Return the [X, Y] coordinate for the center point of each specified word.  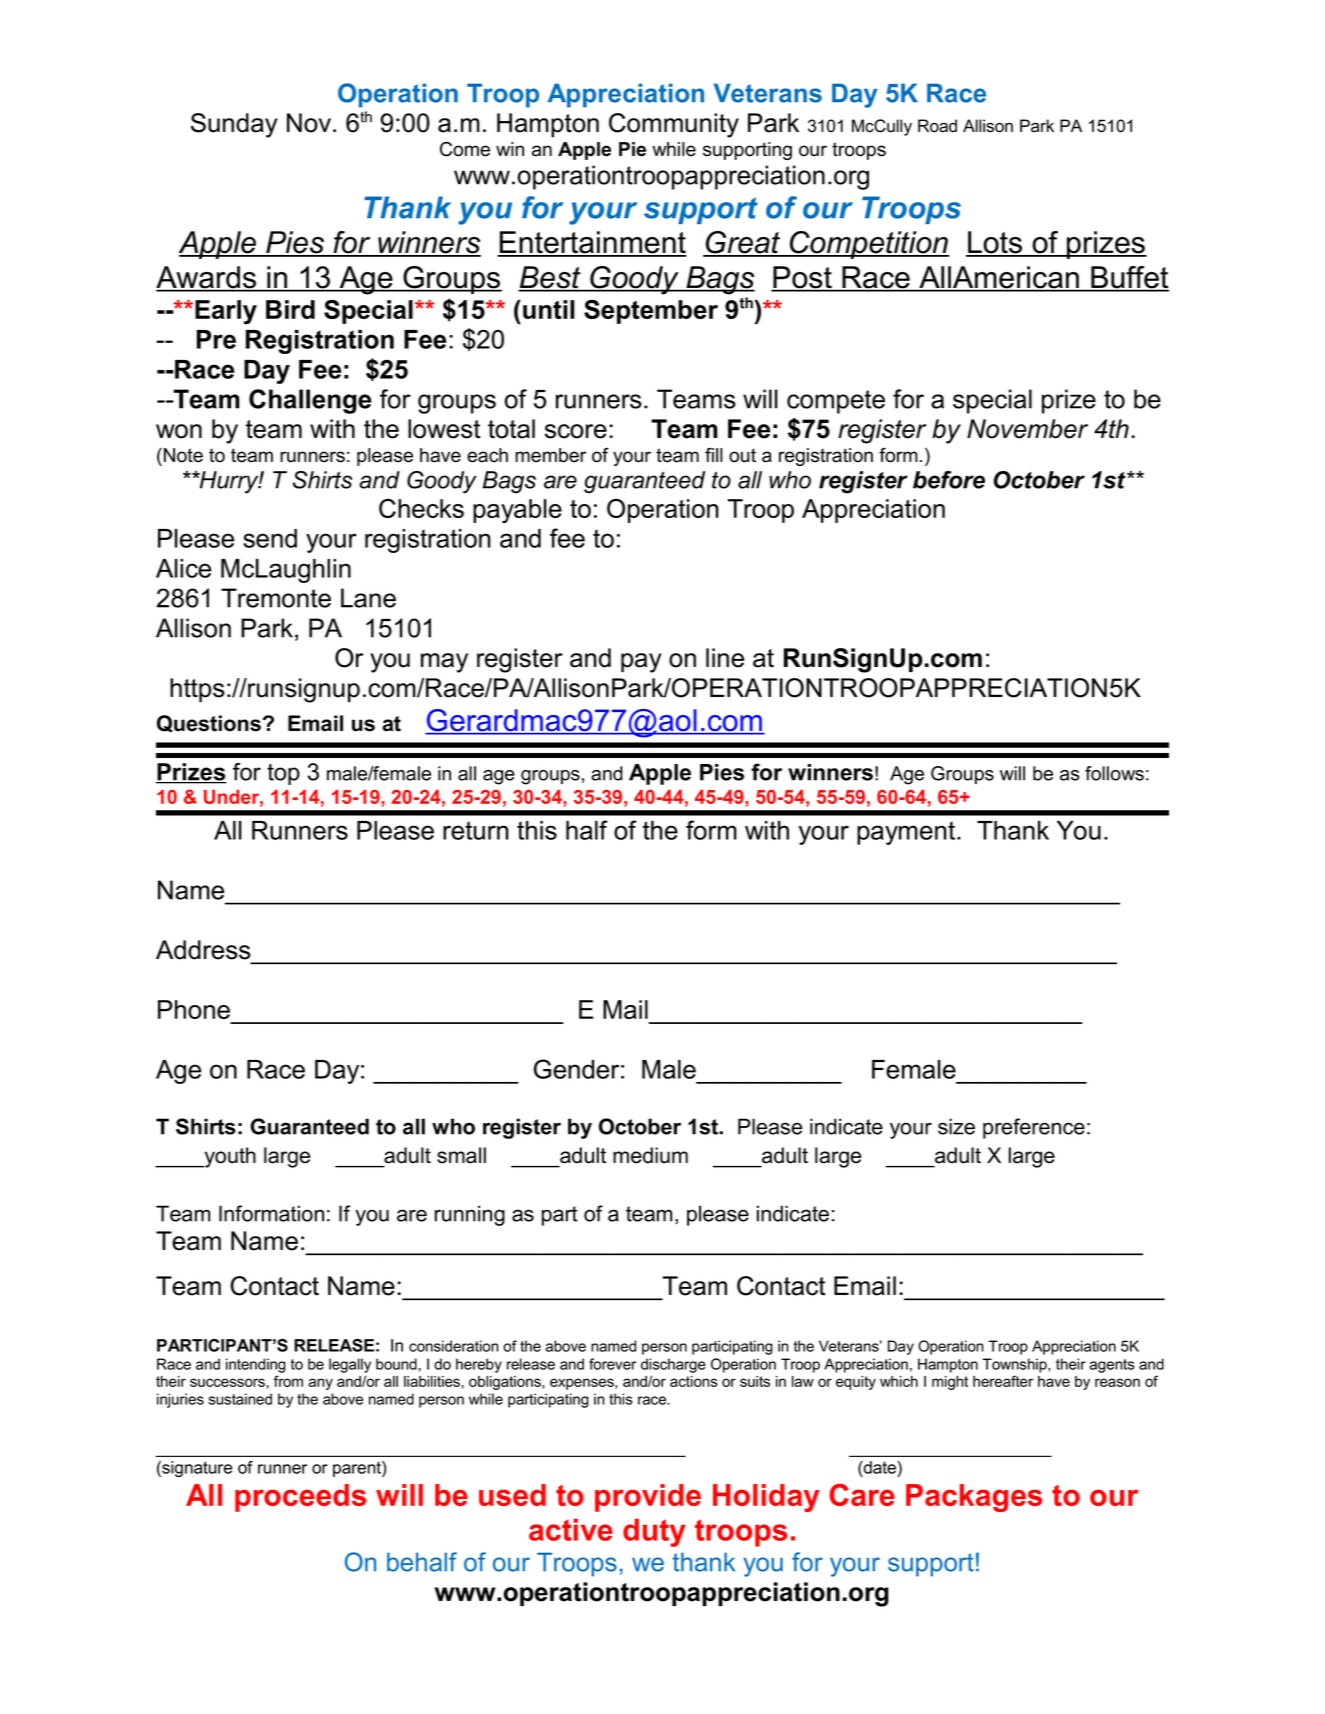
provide [648, 1498]
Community [674, 125]
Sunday [234, 125]
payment [907, 833]
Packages [974, 1498]
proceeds [300, 1498]
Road [937, 126]
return [476, 830]
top [283, 774]
